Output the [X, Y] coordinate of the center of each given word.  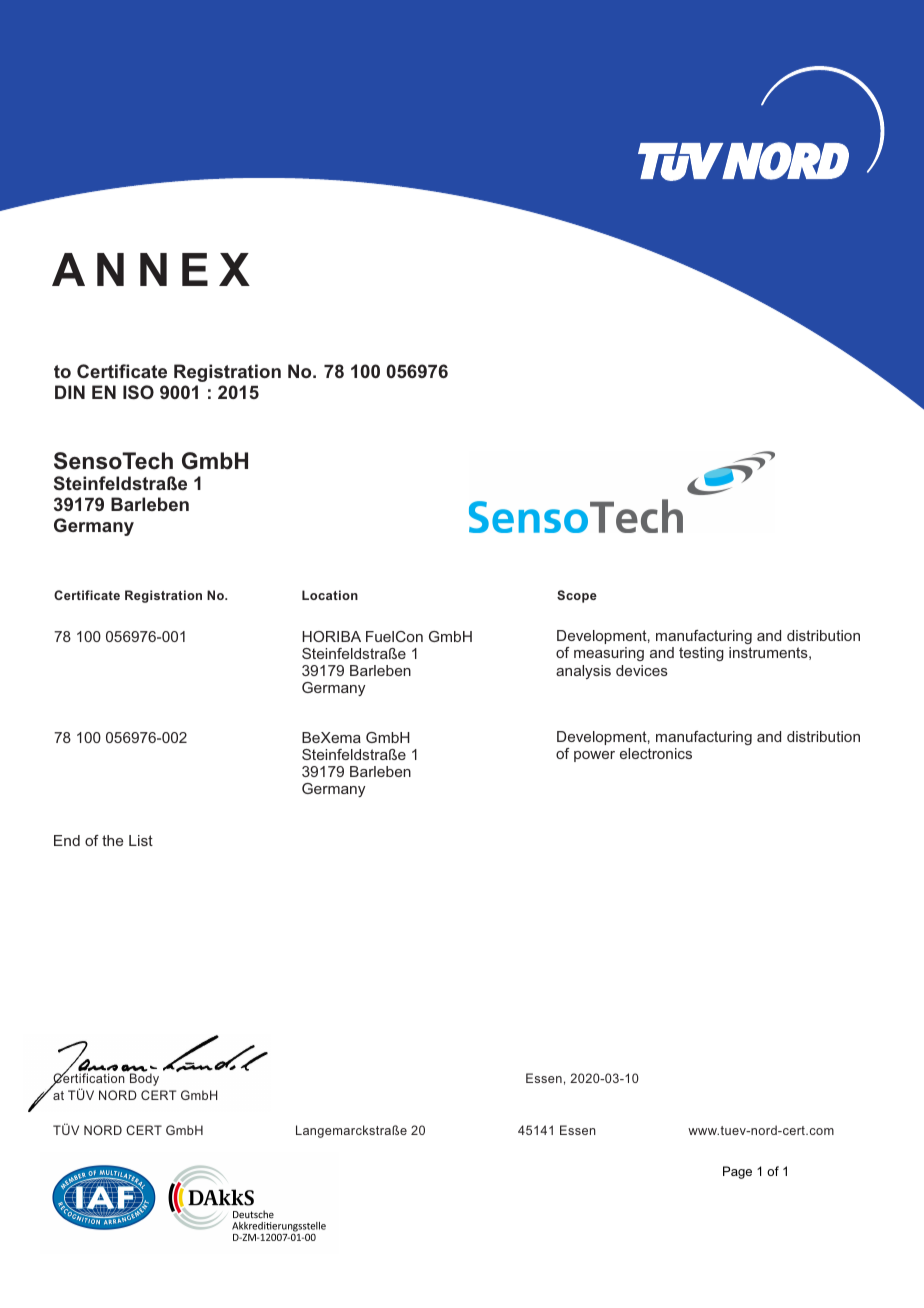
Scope [577, 596]
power [594, 756]
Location [330, 595]
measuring [609, 654]
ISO [138, 392]
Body [144, 1078]
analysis [583, 672]
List [141, 840]
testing [701, 654]
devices [642, 670]
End [67, 840]
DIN [70, 392]
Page [737, 1172]
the [112, 840]
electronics [656, 753]
